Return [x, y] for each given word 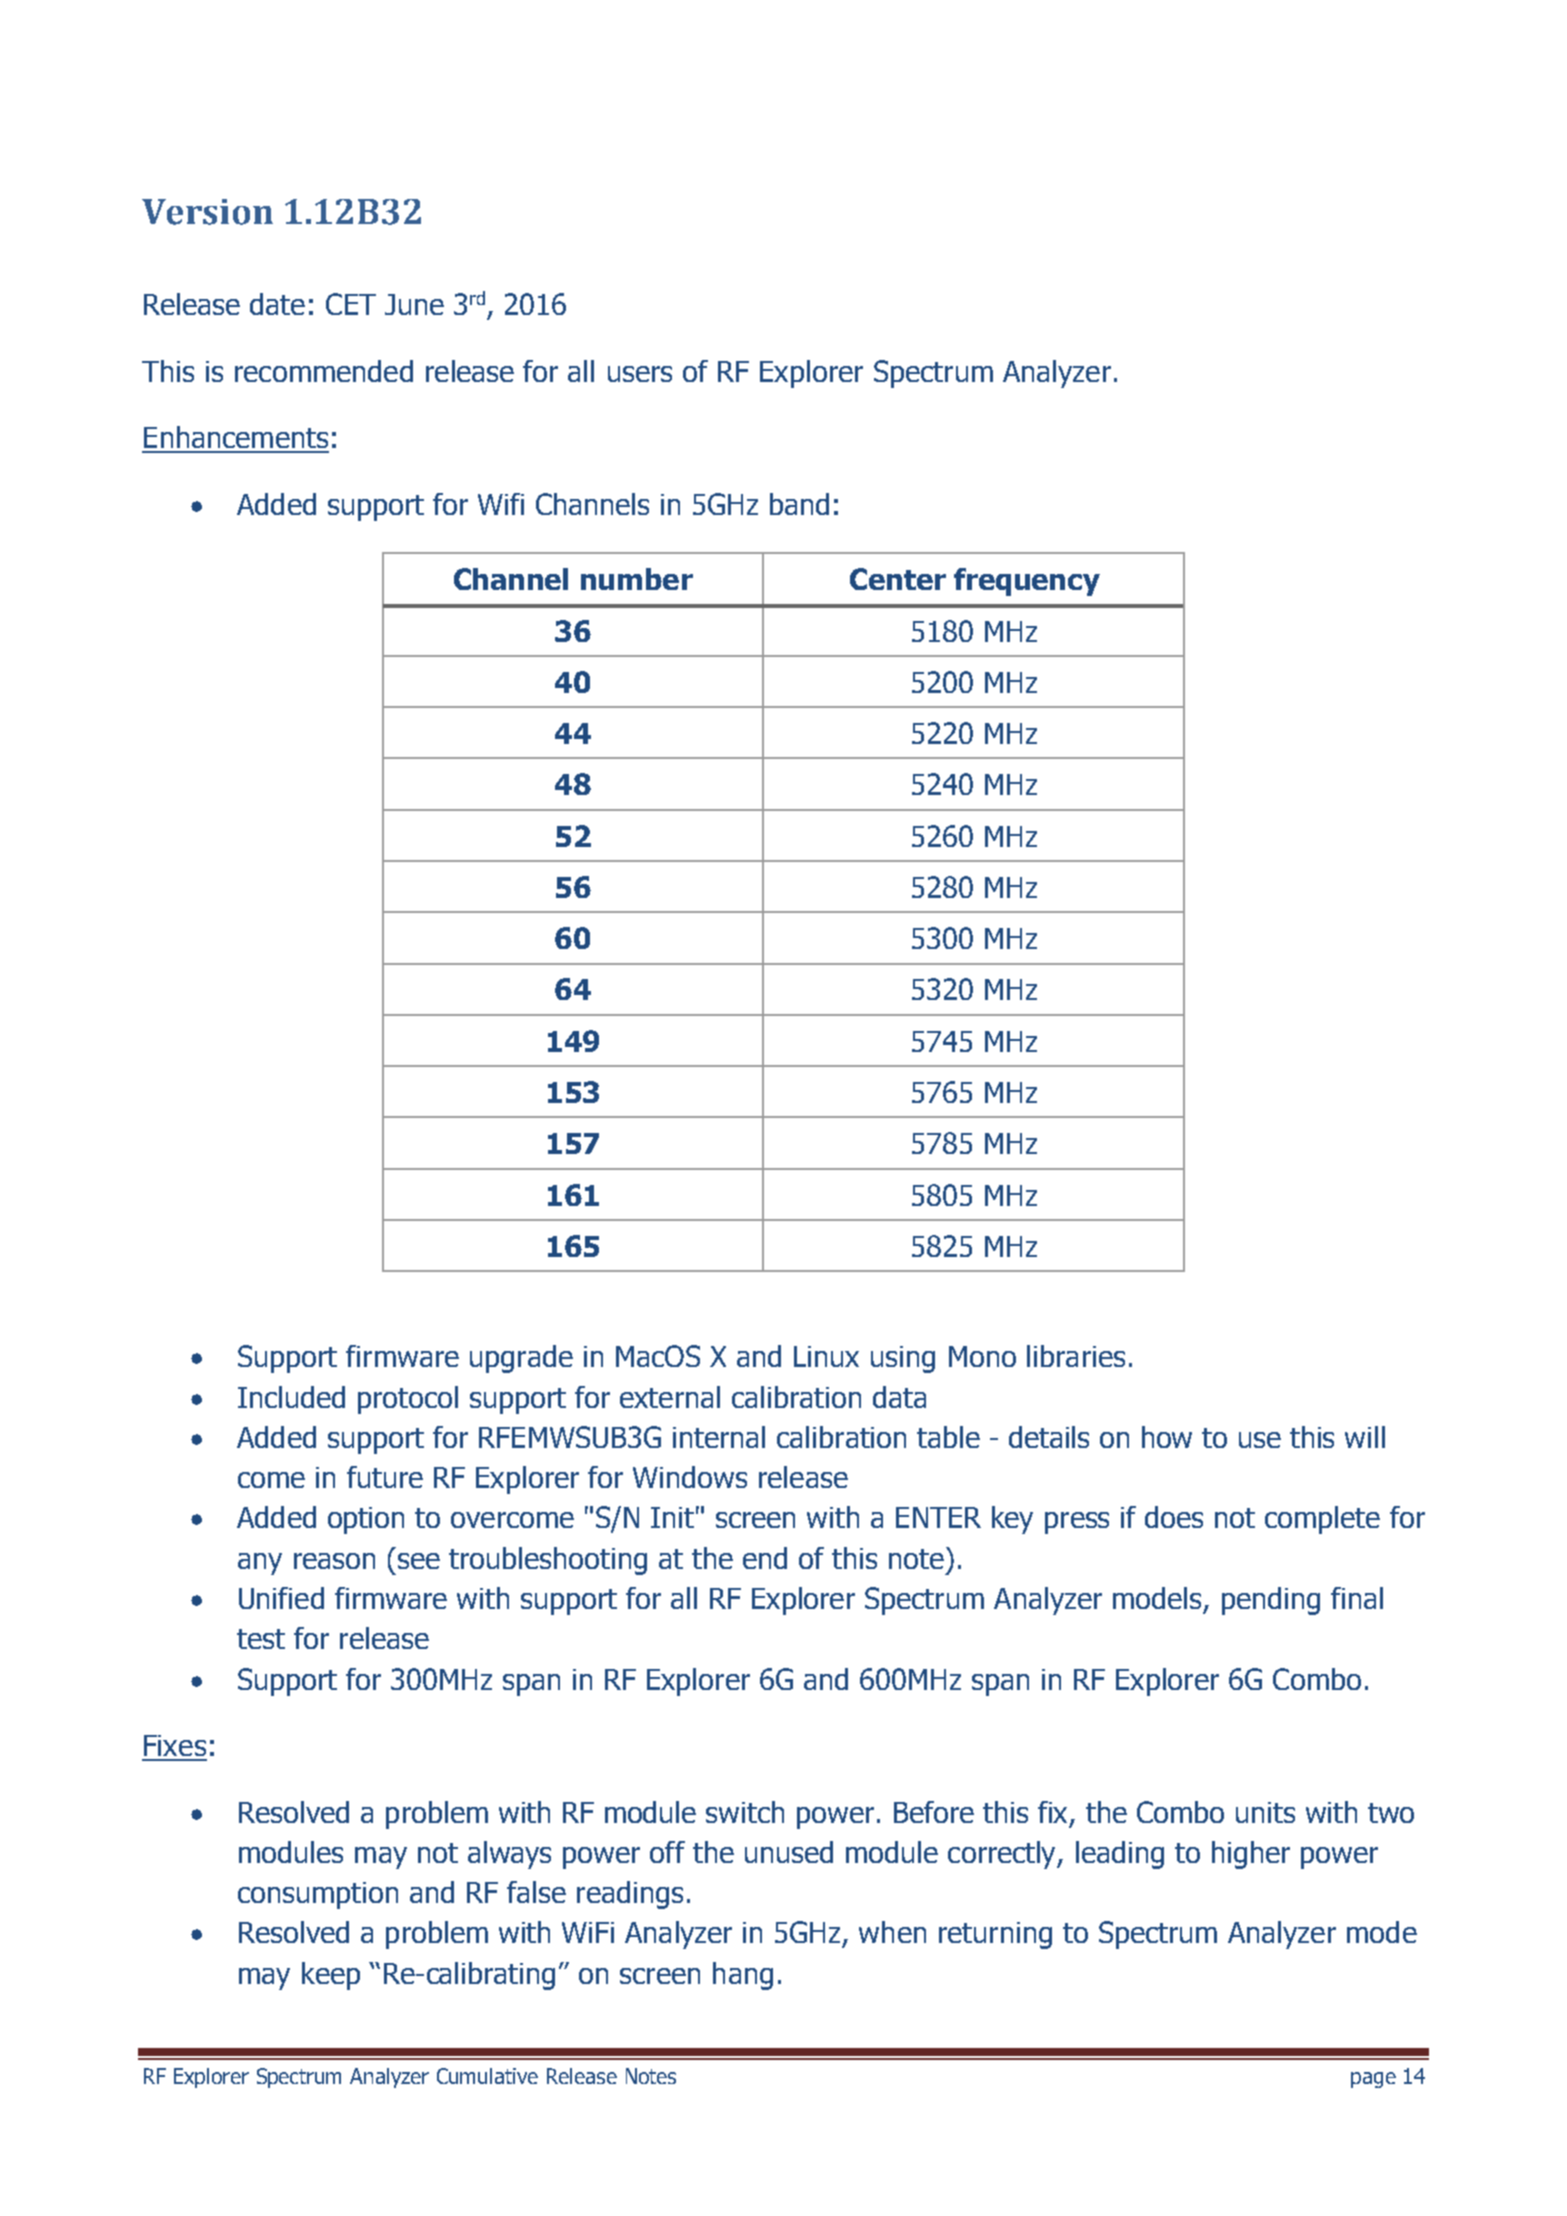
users [640, 374]
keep [331, 1976]
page [1373, 2080]
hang [743, 1976]
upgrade [521, 1359]
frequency [1027, 582]
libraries [1076, 1356]
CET [351, 304]
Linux [826, 1356]
